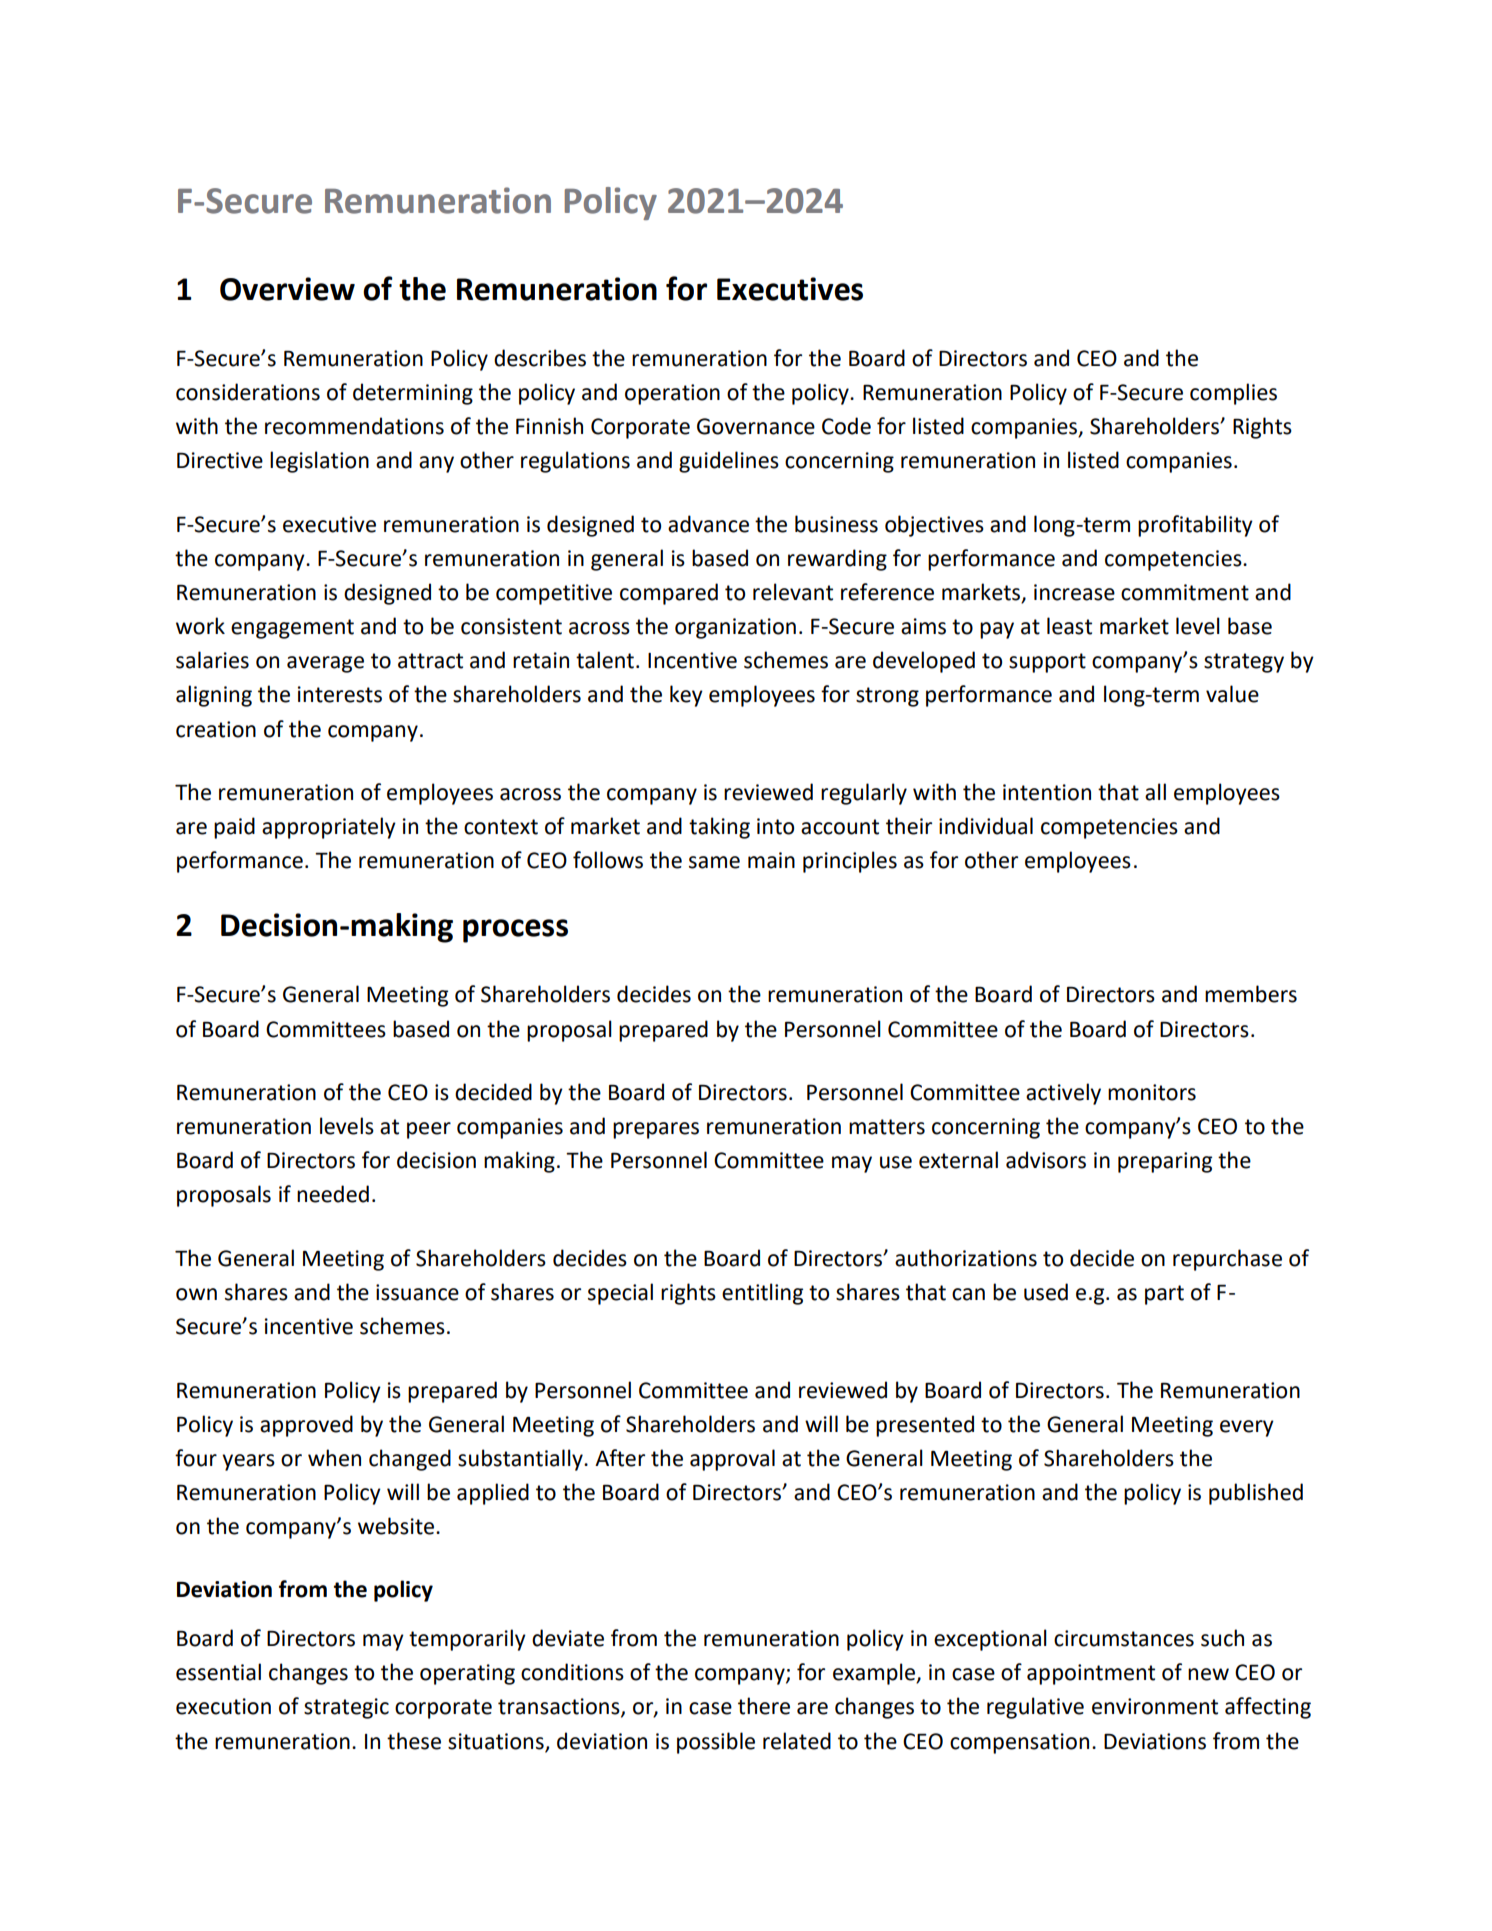 Image resolution: width=1492 pixels, height=1931 pixels. Describe the element at coordinates (656, 1130) in the document. I see `prepares` at that location.
